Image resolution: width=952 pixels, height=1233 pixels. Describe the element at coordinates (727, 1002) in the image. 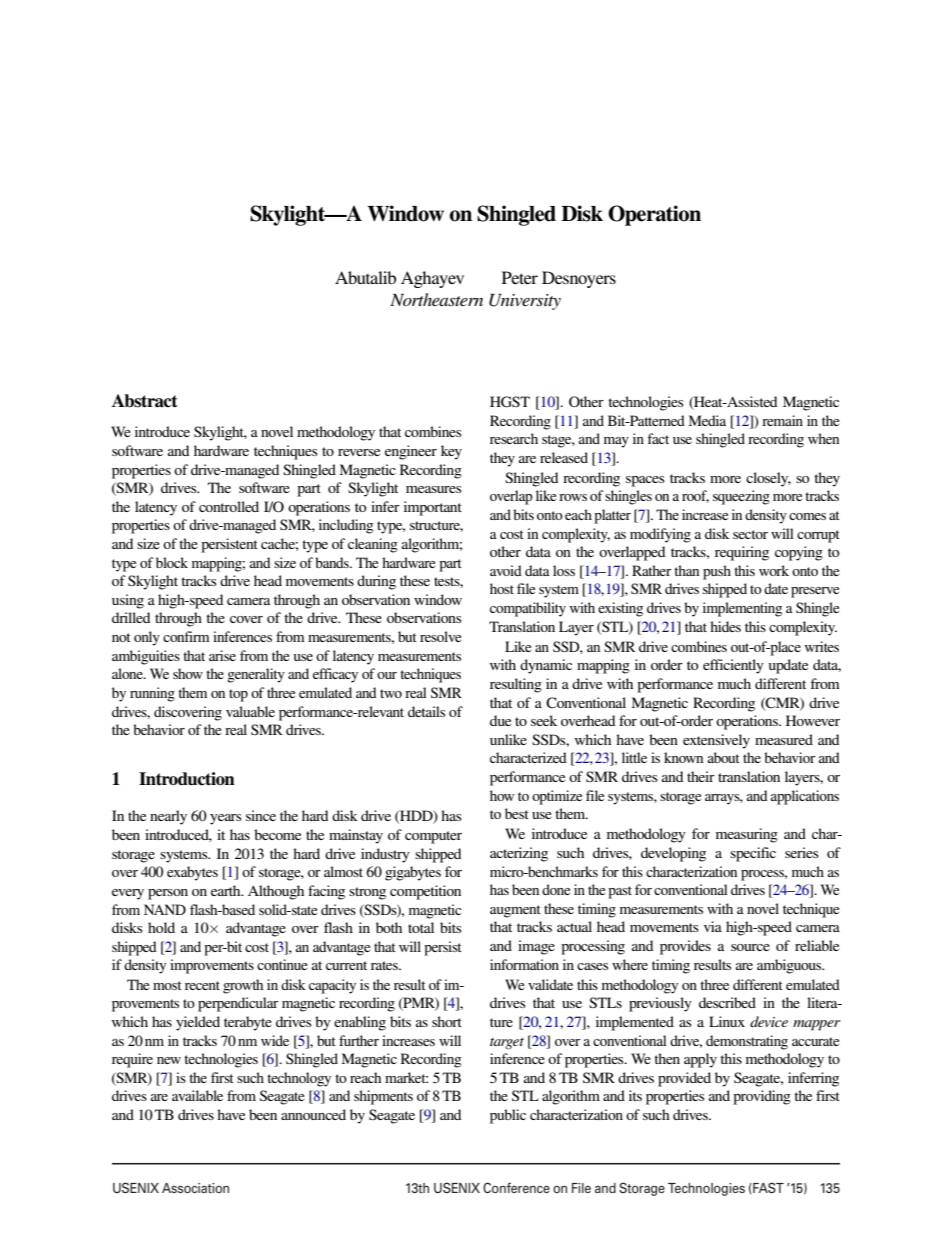

I see `described` at that location.
